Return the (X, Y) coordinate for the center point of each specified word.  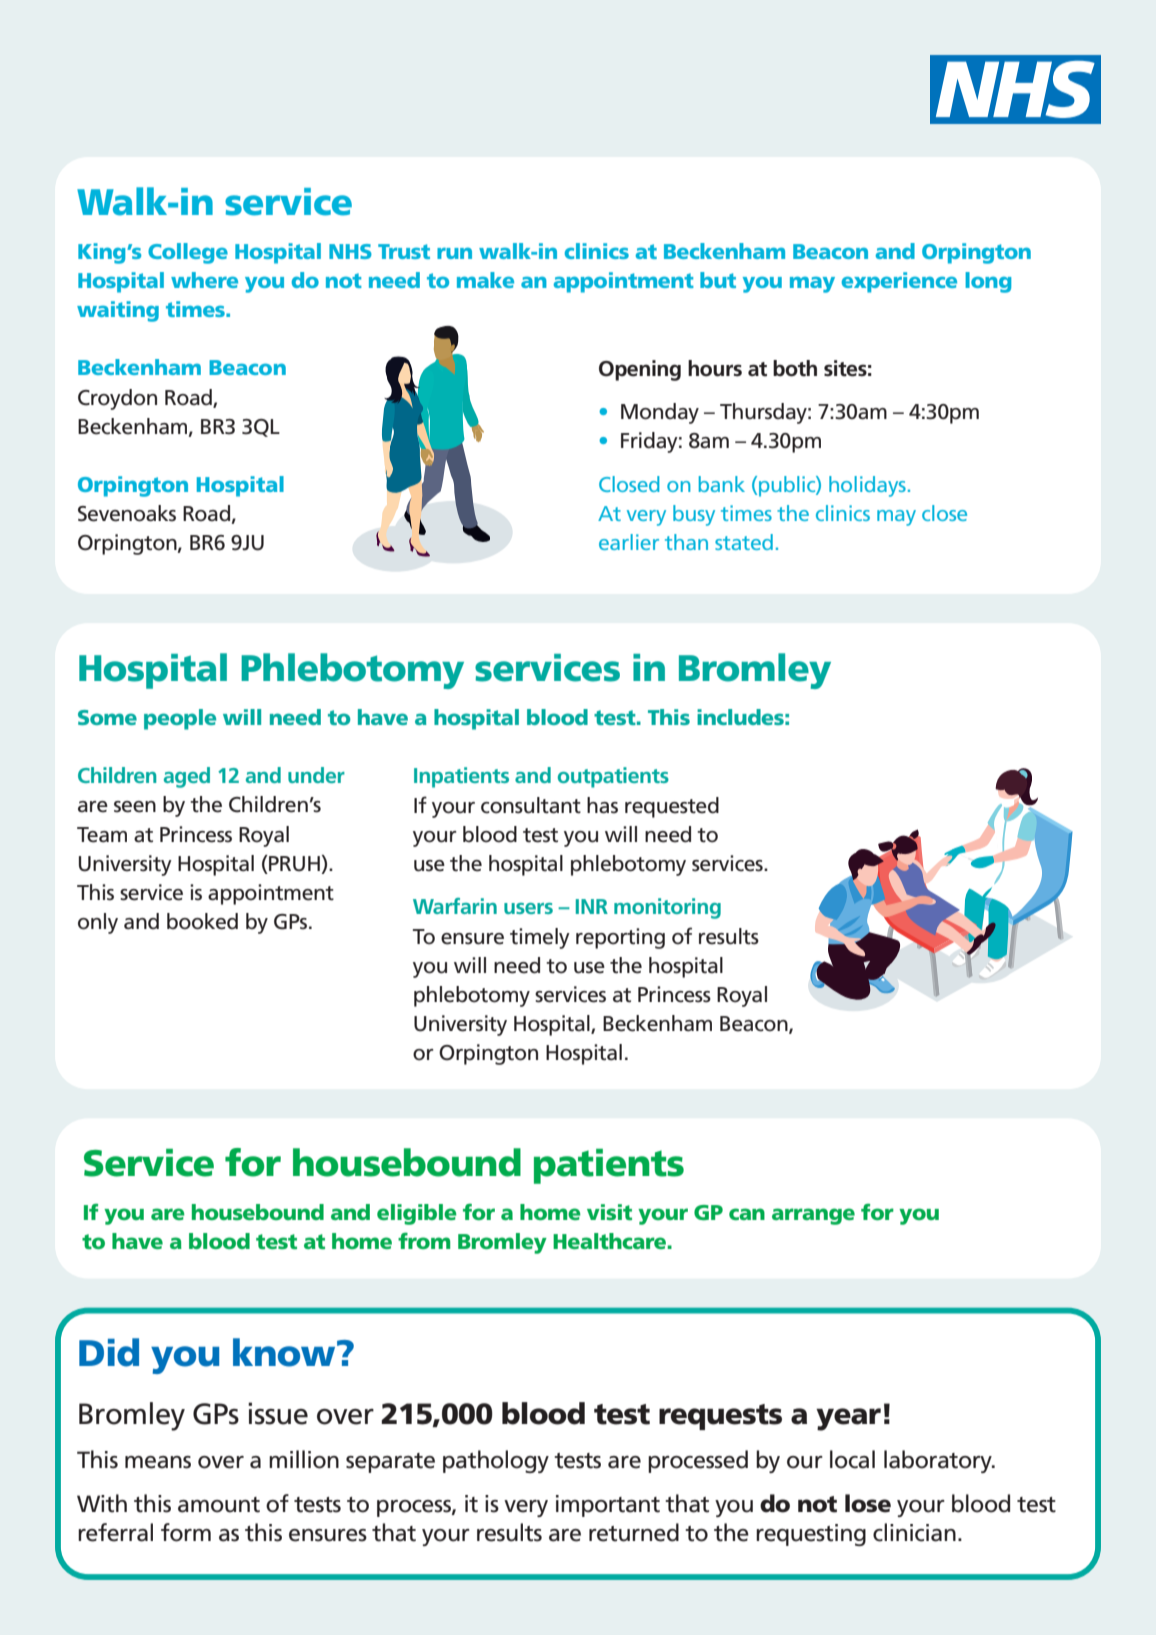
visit (609, 1212)
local (852, 1459)
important (608, 1506)
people (180, 719)
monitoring (667, 908)
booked (202, 921)
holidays (867, 486)
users (528, 908)
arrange (813, 1216)
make (485, 280)
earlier (629, 542)
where (204, 280)
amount (219, 1505)
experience (899, 282)
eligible (417, 1214)
